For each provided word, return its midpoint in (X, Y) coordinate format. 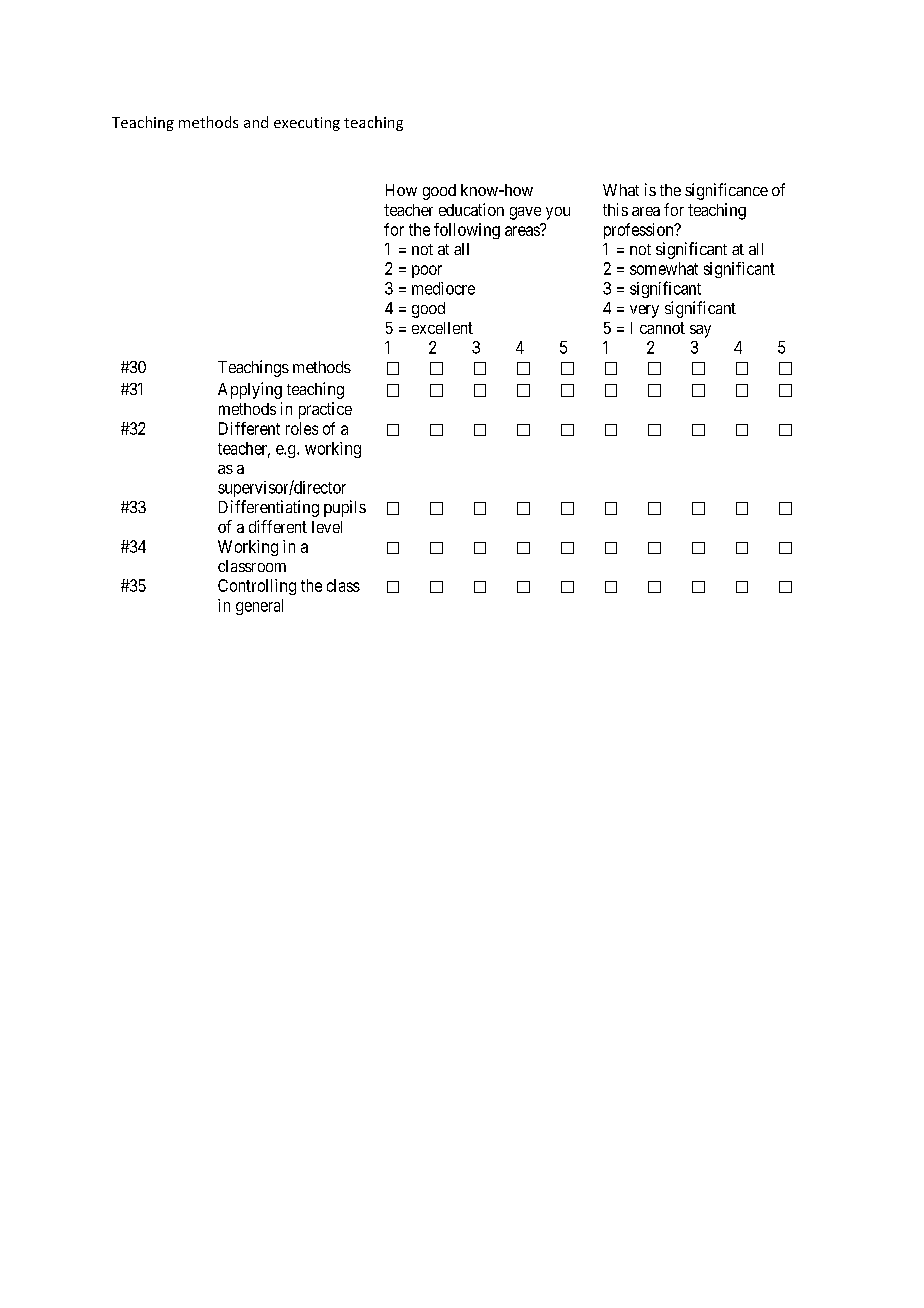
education (471, 209)
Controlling (257, 587)
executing (307, 124)
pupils (345, 508)
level (327, 527)
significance (726, 191)
